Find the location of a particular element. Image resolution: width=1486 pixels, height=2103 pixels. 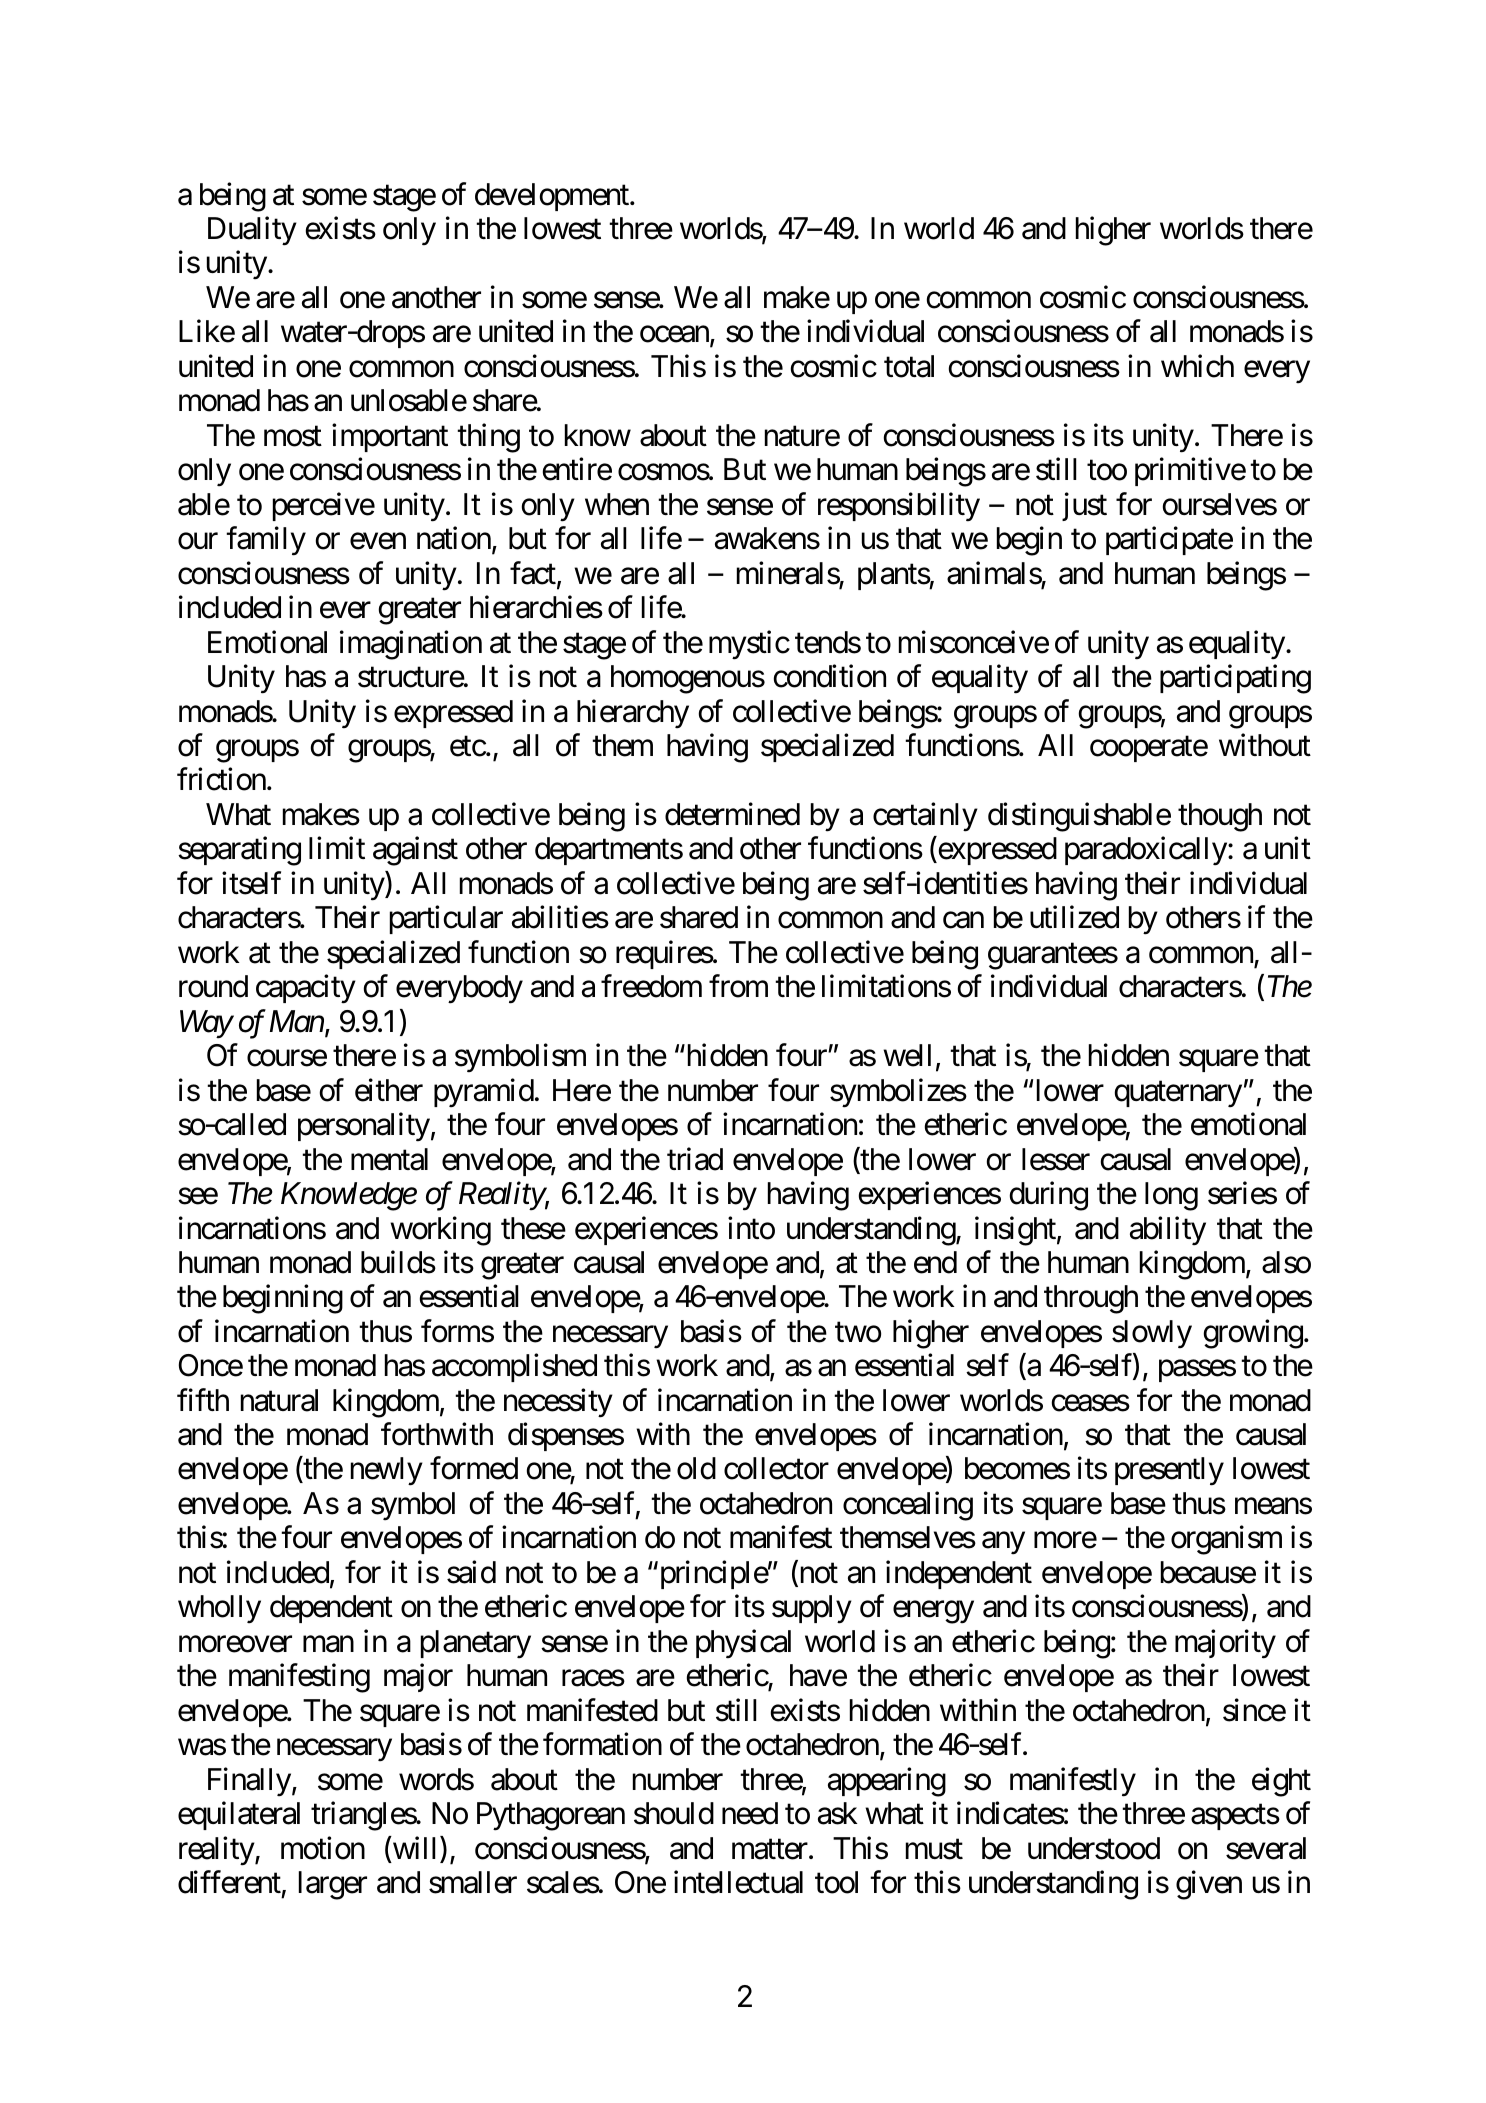

from is located at coordinates (738, 986).
